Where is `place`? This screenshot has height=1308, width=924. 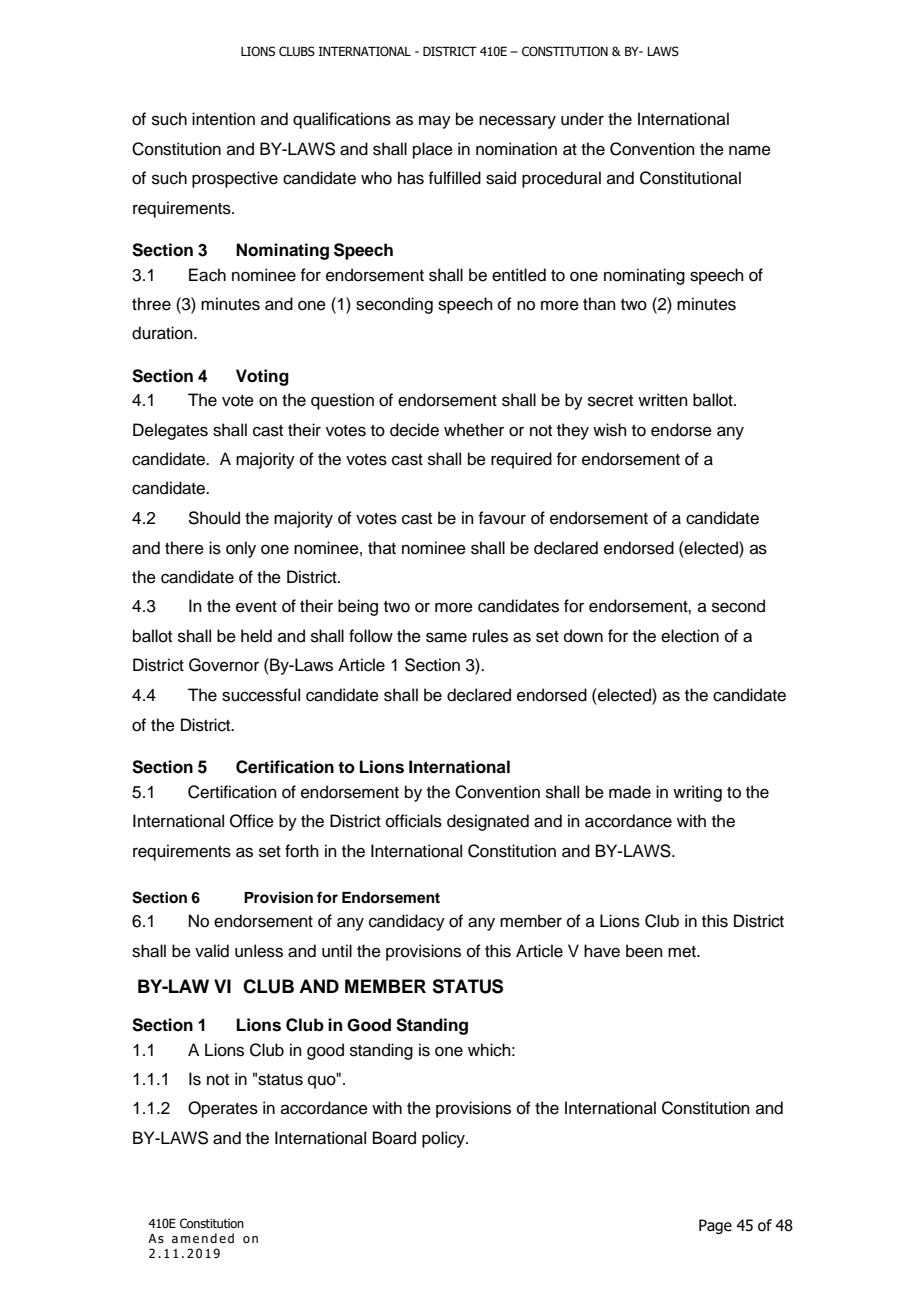
place is located at coordinates (433, 150).
